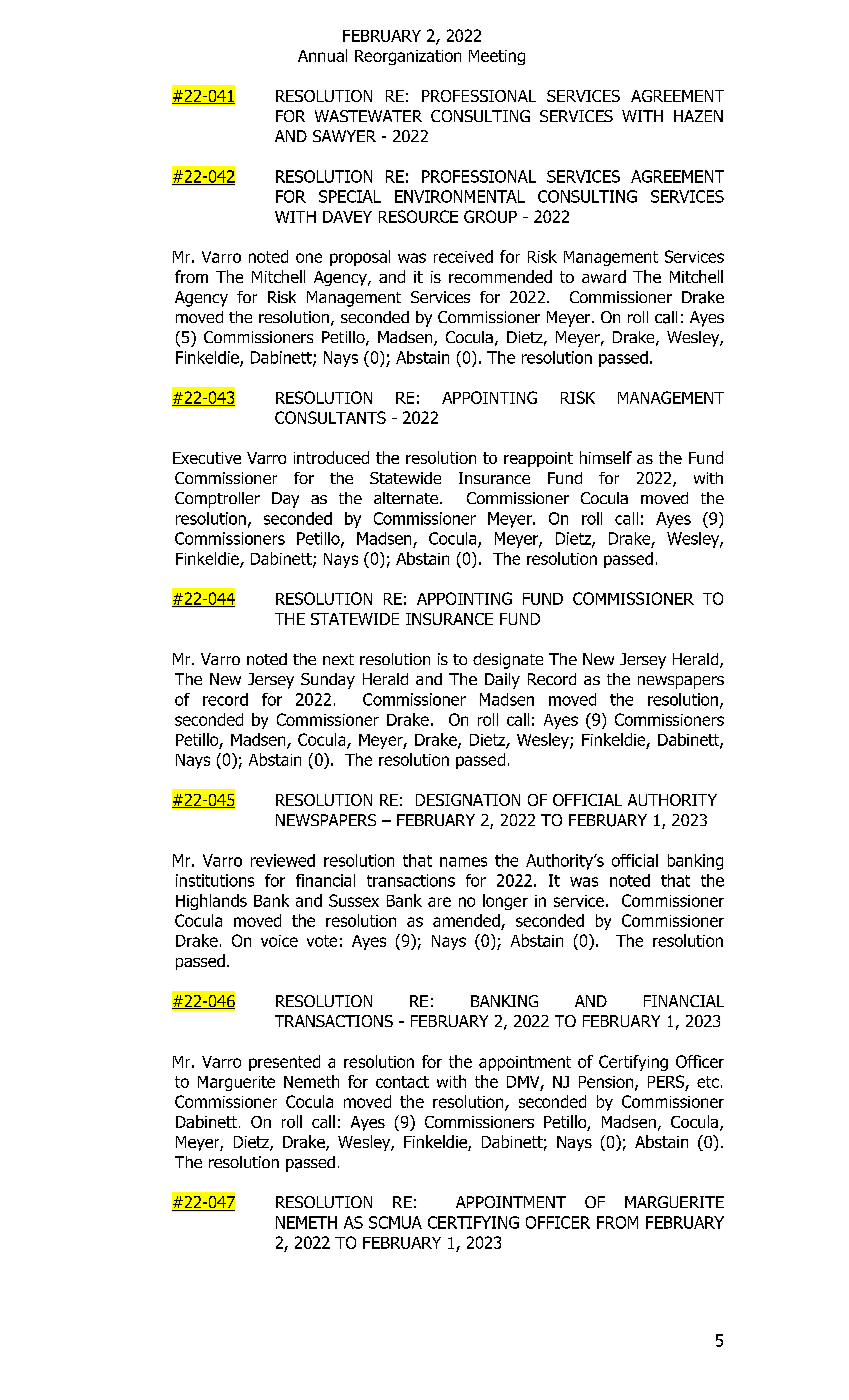 This screenshot has width=849, height=1400. I want to click on contact, so click(402, 1082).
